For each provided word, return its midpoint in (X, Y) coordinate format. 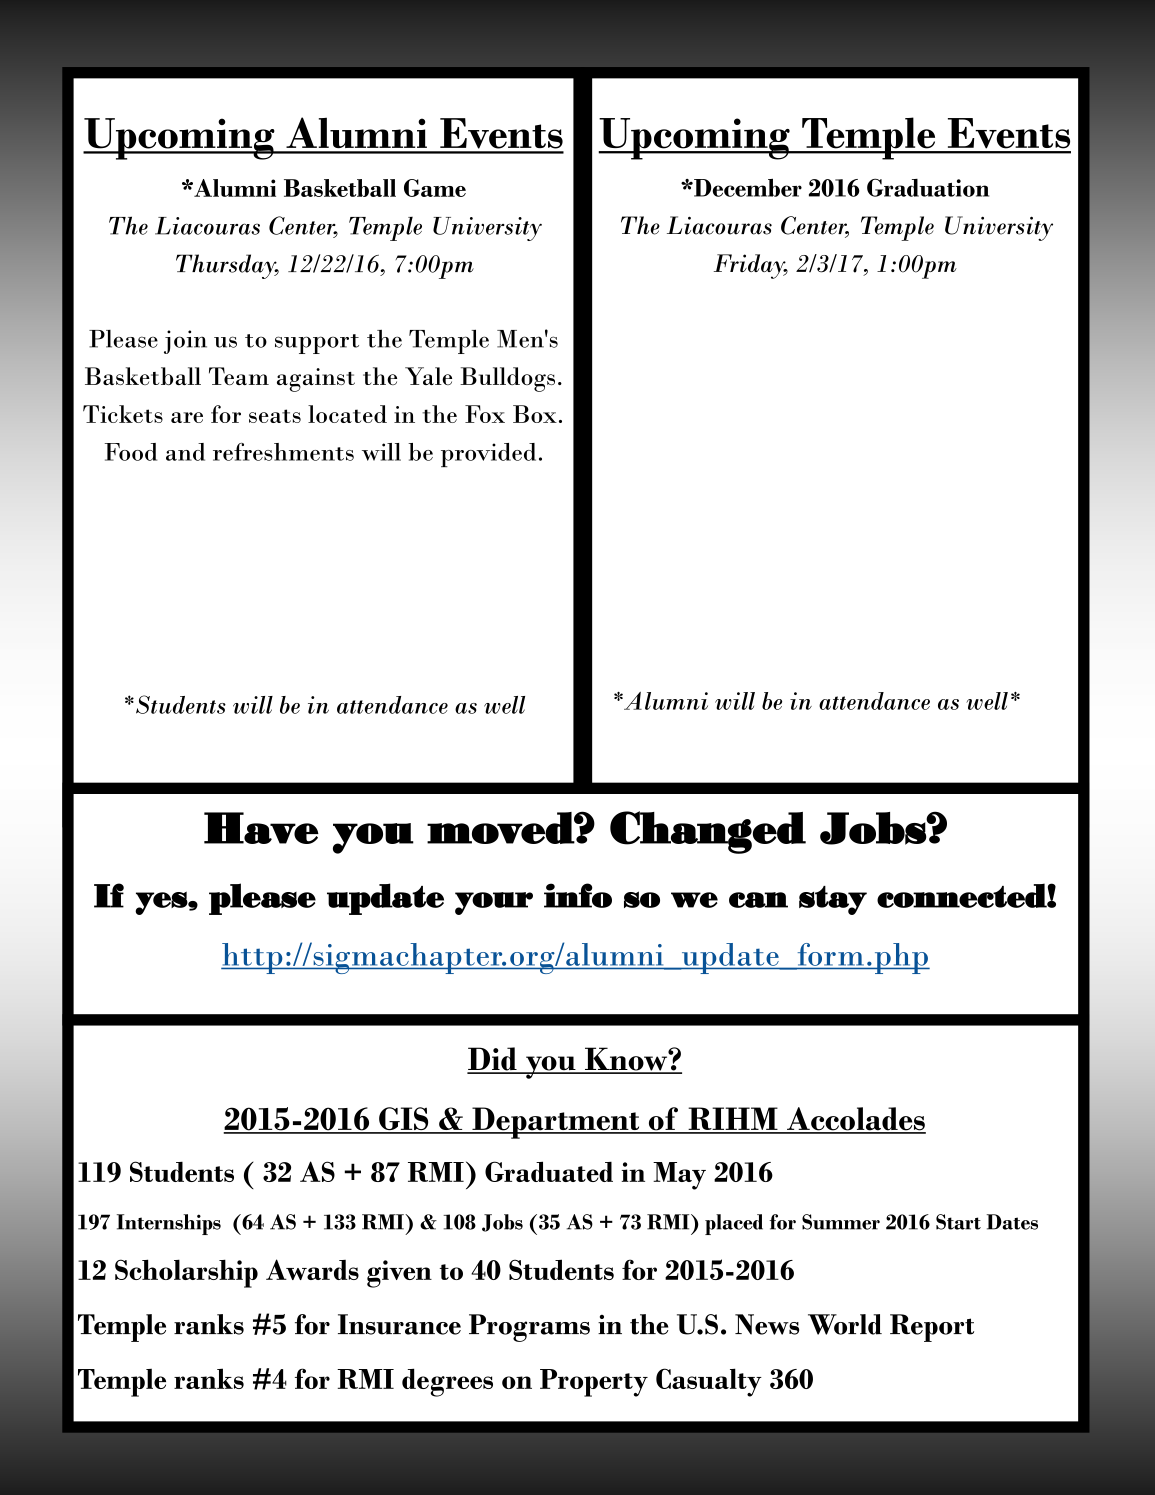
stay (833, 900)
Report (932, 1328)
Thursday (227, 266)
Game (435, 188)
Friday (751, 266)
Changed (708, 832)
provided (488, 455)
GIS (404, 1120)
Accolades (855, 1120)
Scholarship (186, 1273)
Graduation (928, 187)
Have (261, 828)
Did (493, 1060)
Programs (529, 1328)
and (185, 452)
